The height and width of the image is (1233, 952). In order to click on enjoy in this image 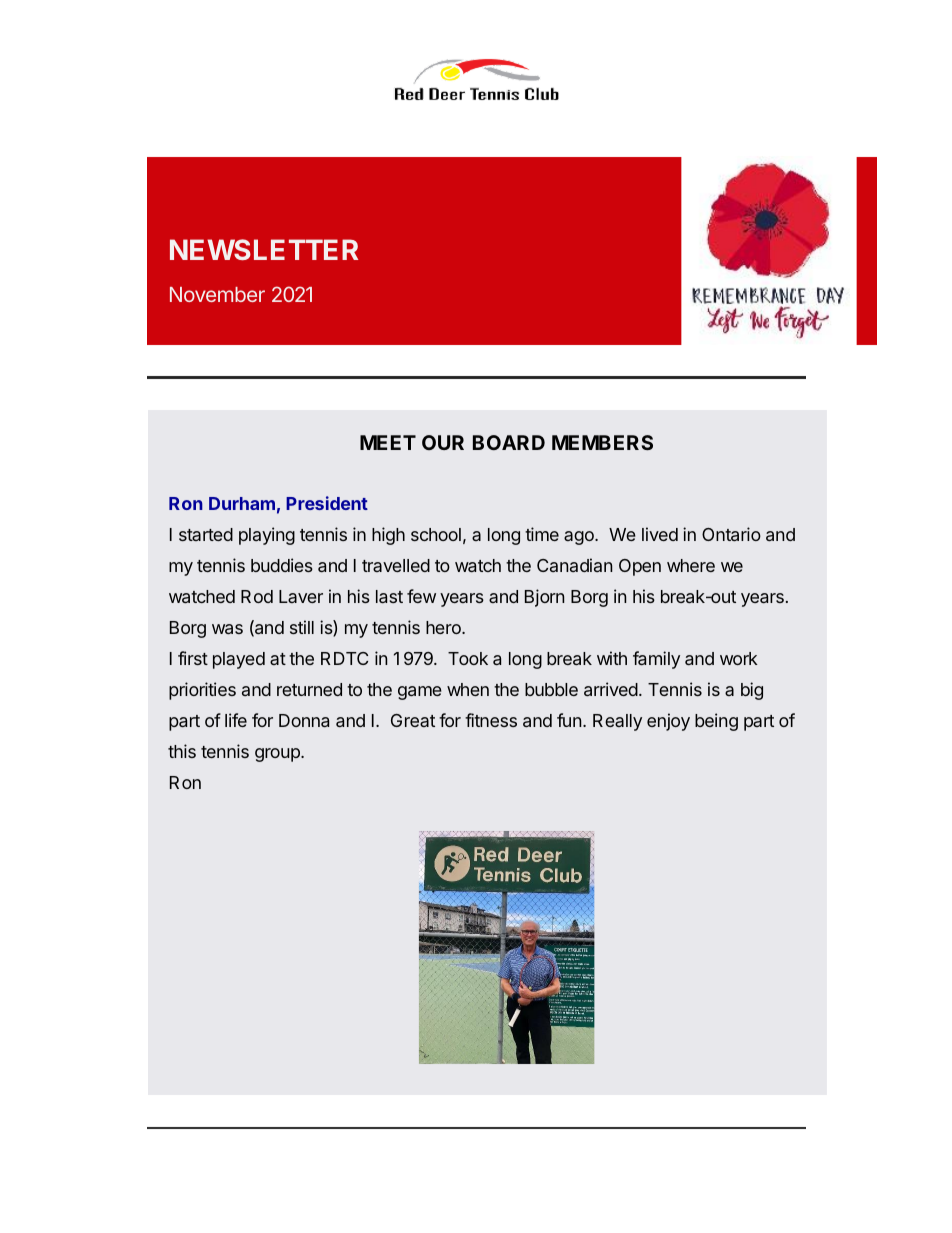, I will do `click(668, 722)`.
